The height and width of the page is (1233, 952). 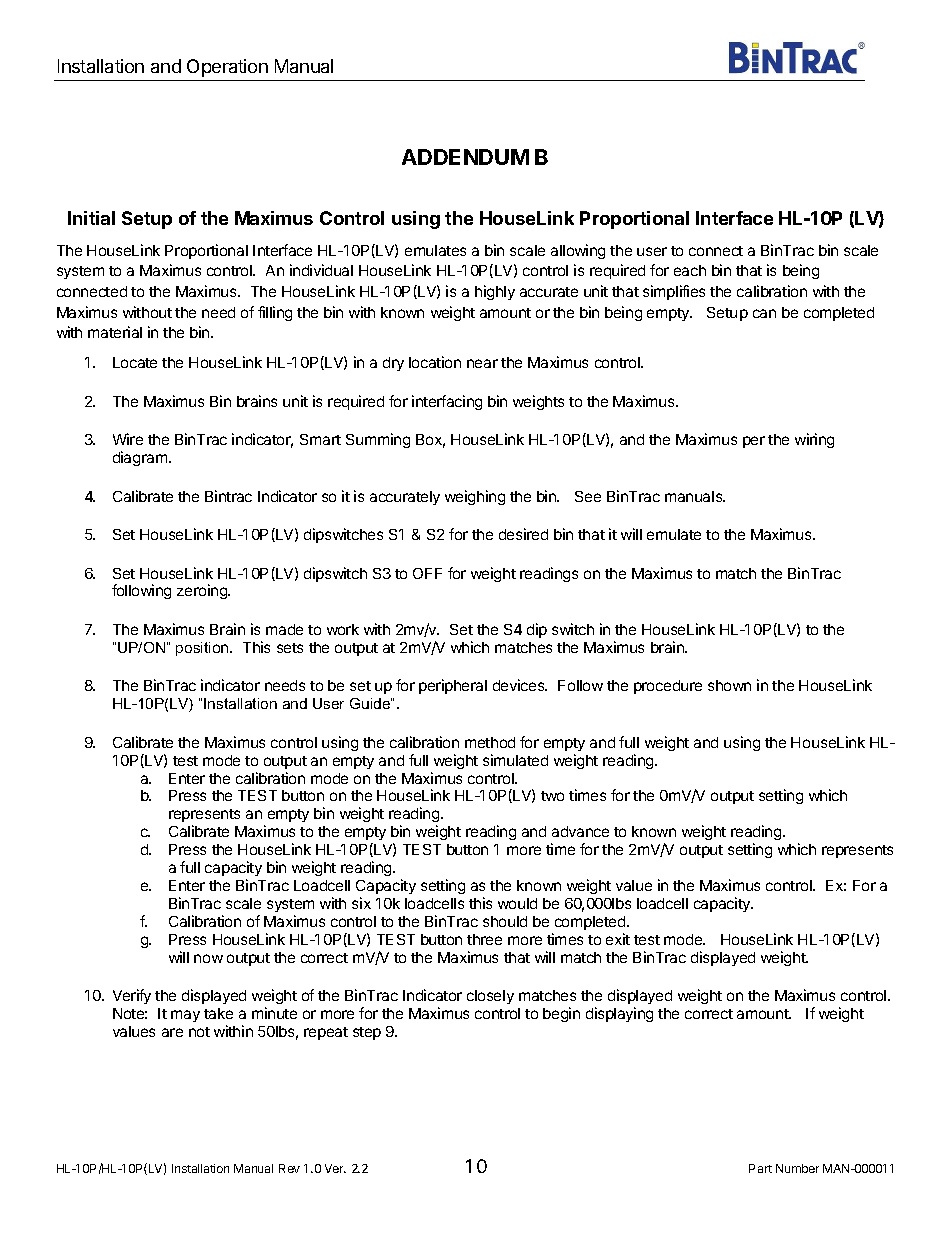 What do you see at coordinates (729, 685) in the page?
I see `shown` at bounding box center [729, 685].
